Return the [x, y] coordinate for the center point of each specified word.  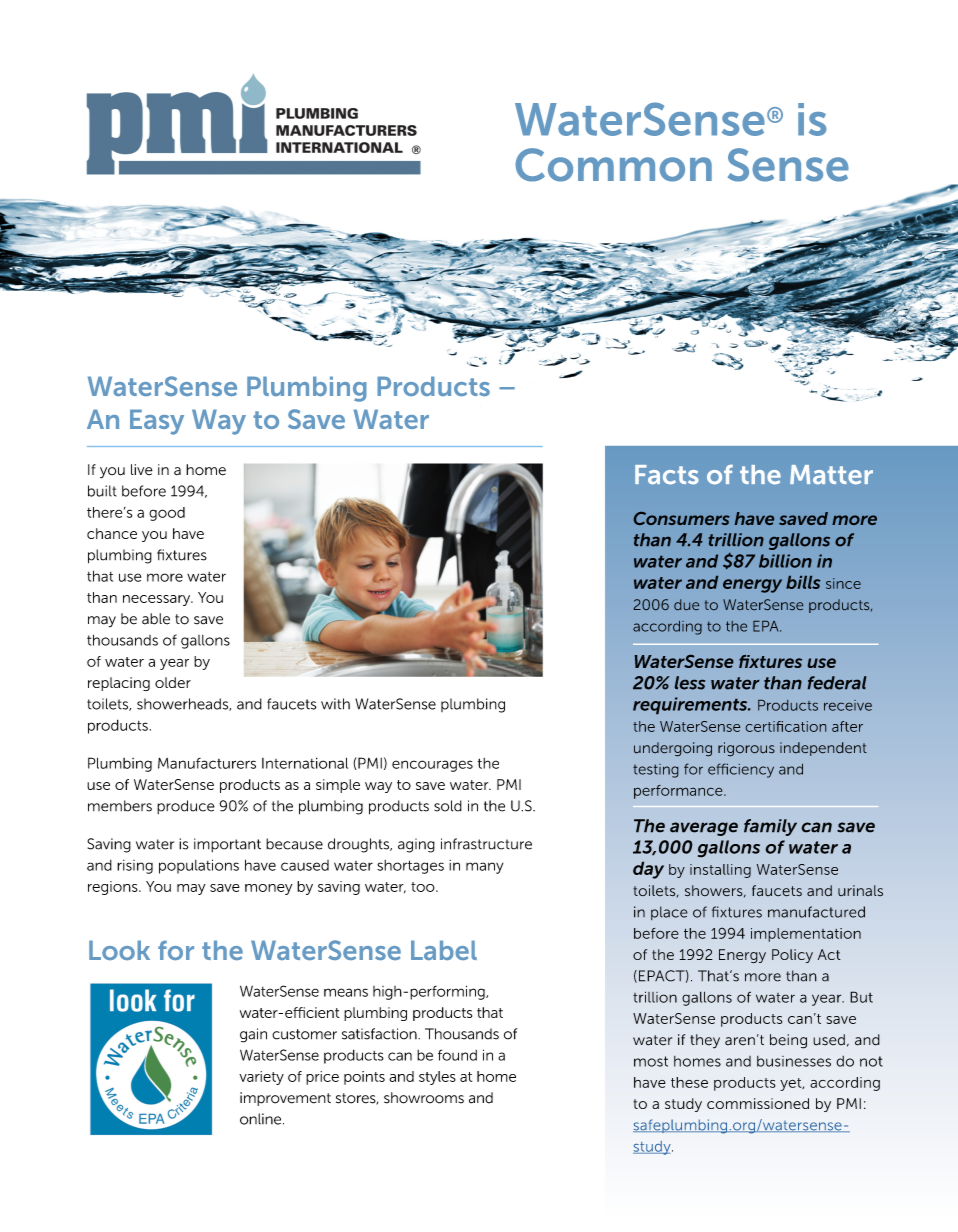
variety [261, 1078]
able [156, 619]
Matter [831, 475]
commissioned [758, 1103]
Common [613, 165]
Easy [157, 422]
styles [437, 1078]
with [335, 704]
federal [837, 683]
